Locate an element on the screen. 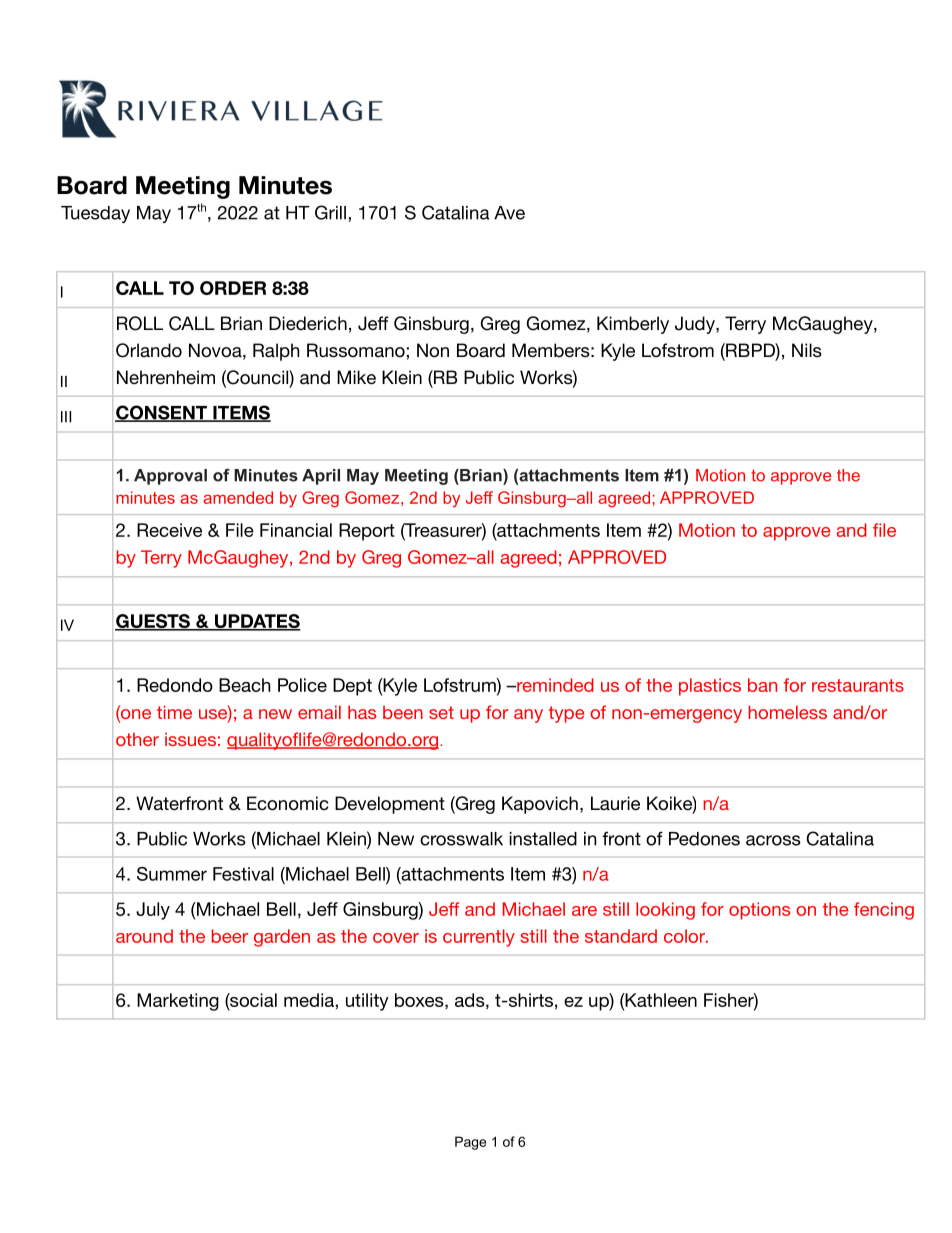 This screenshot has height=1233, width=952. Tuesday is located at coordinates (95, 214).
